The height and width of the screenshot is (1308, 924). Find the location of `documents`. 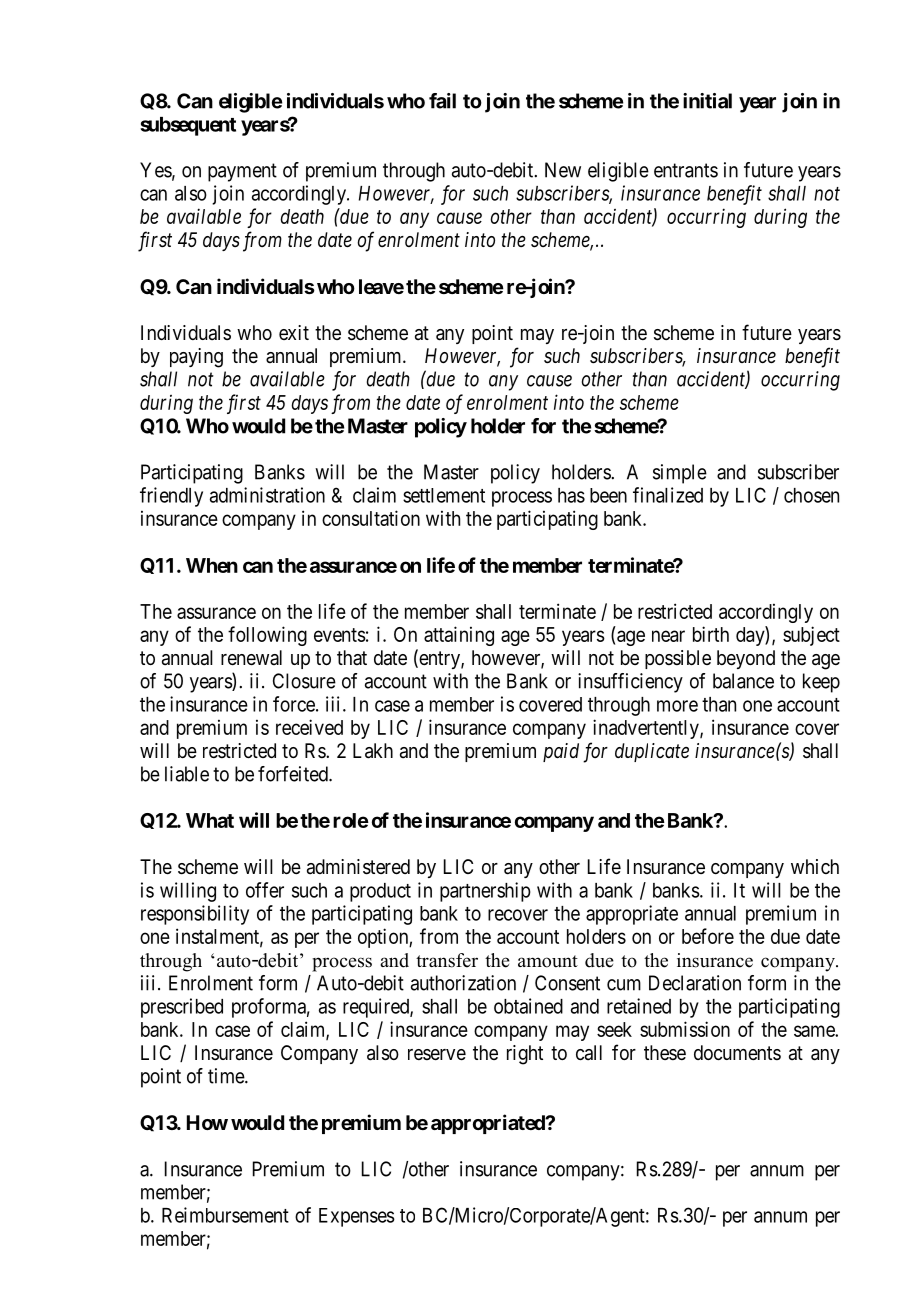

documents is located at coordinates (737, 1052).
